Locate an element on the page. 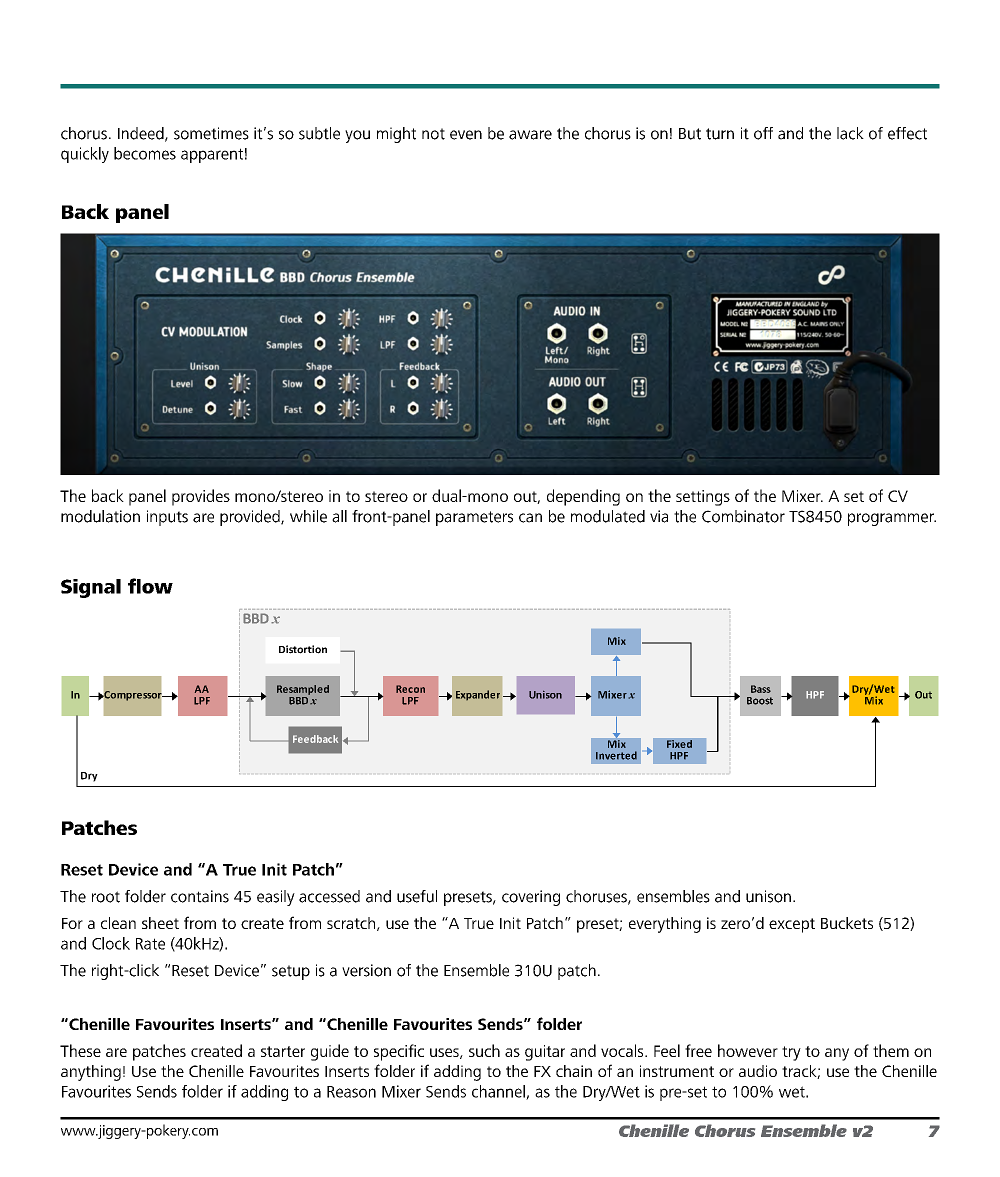 Image resolution: width=1000 pixels, height=1177 pixels. becomes is located at coordinates (145, 153).
